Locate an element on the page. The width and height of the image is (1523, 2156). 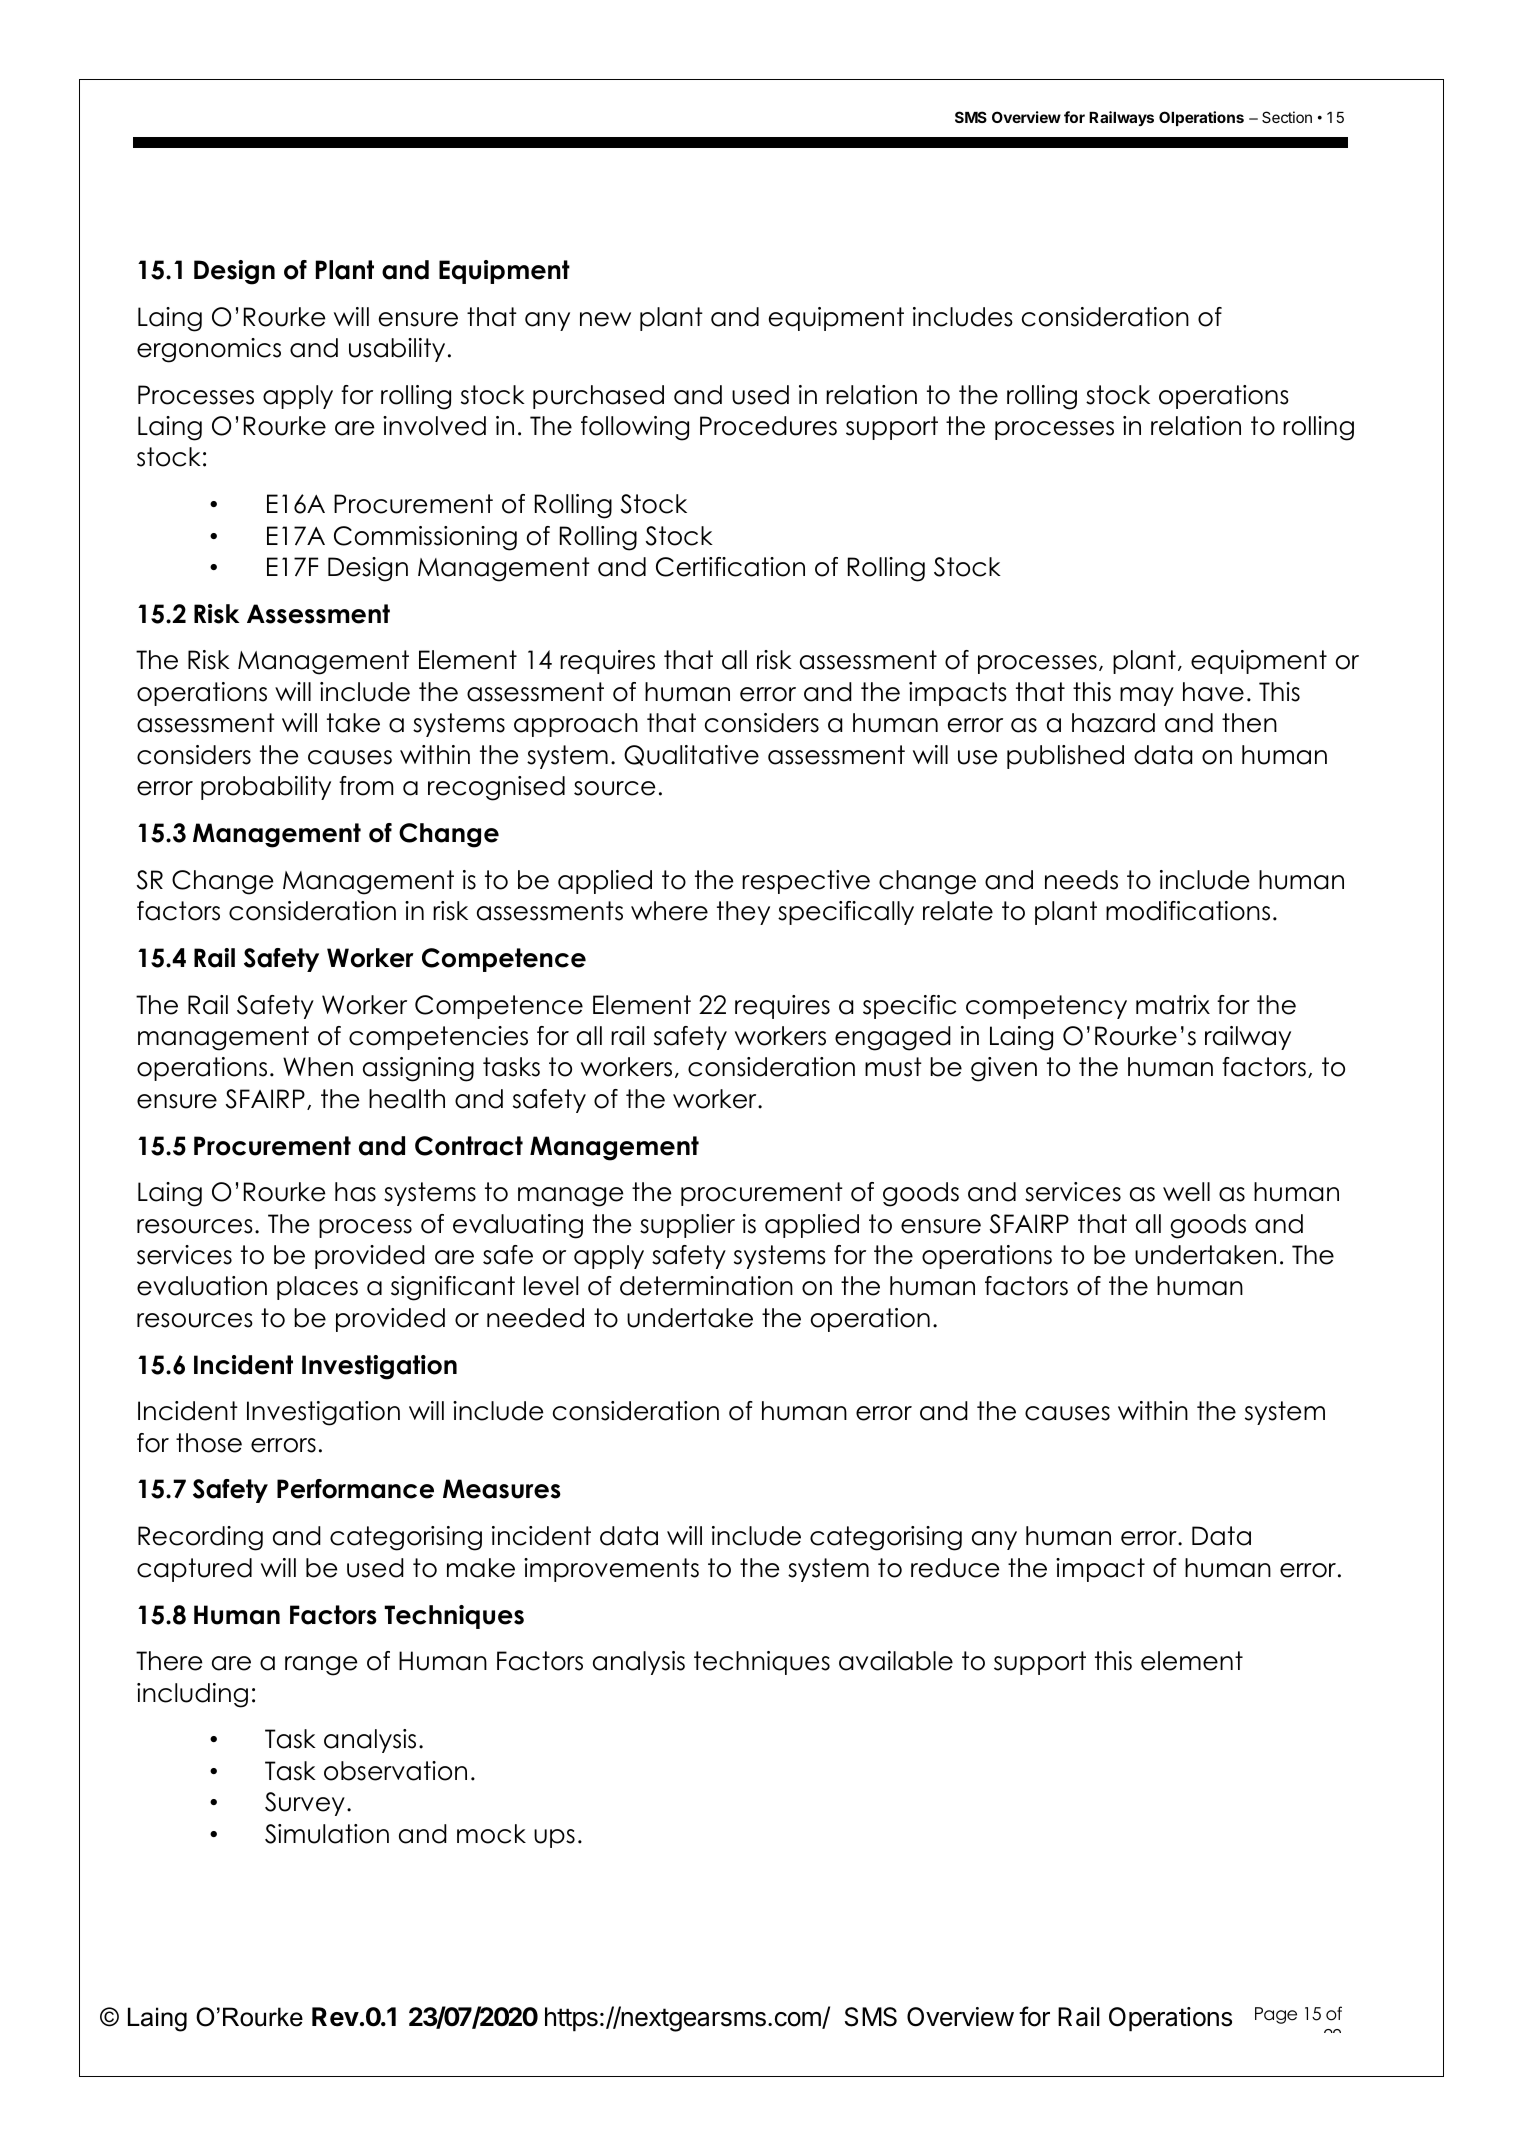
Simulation is located at coordinates (327, 1834).
